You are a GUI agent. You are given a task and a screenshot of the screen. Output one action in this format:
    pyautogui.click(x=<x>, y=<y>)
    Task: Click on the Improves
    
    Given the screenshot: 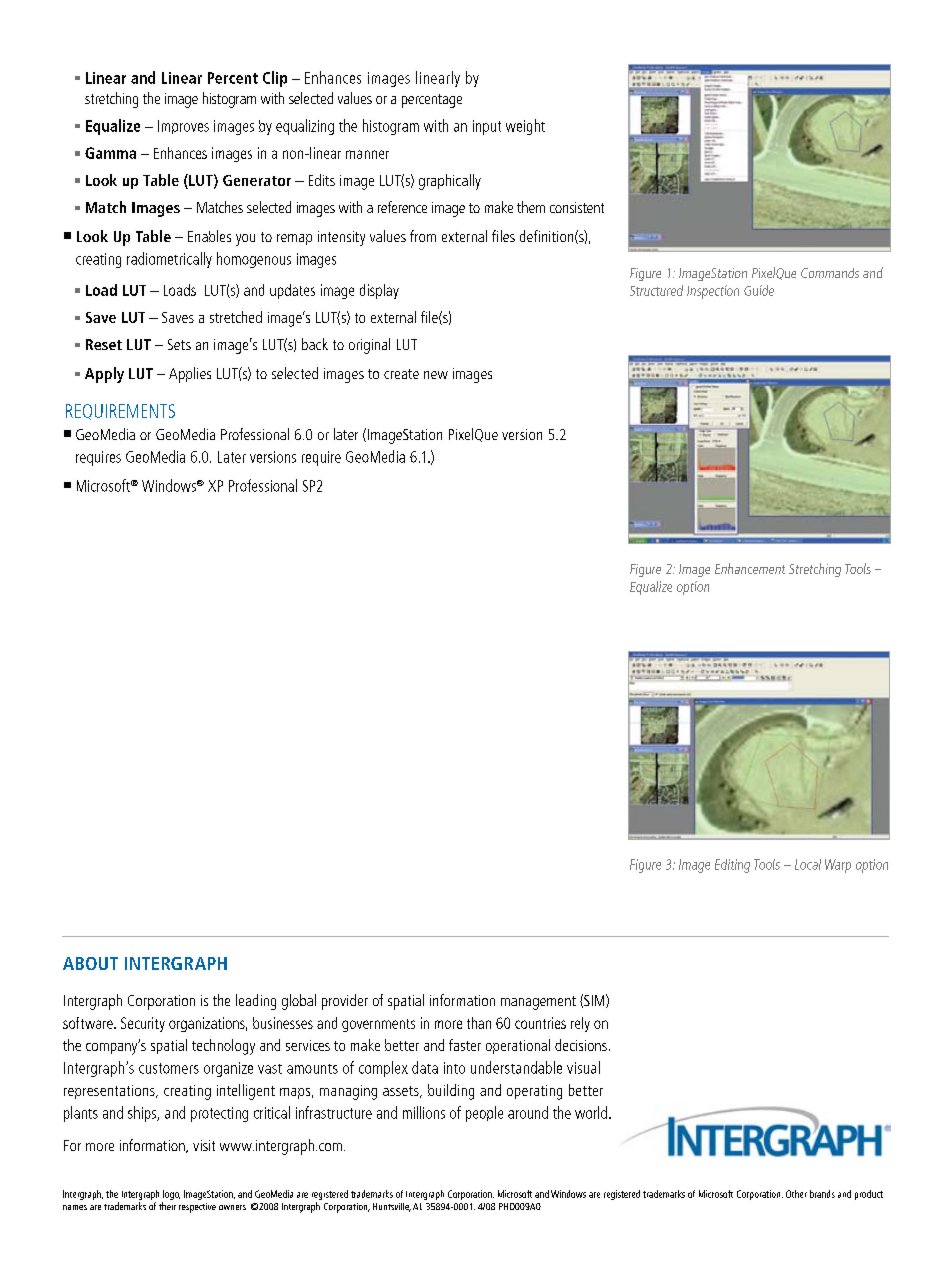 What is the action you would take?
    pyautogui.click(x=183, y=127)
